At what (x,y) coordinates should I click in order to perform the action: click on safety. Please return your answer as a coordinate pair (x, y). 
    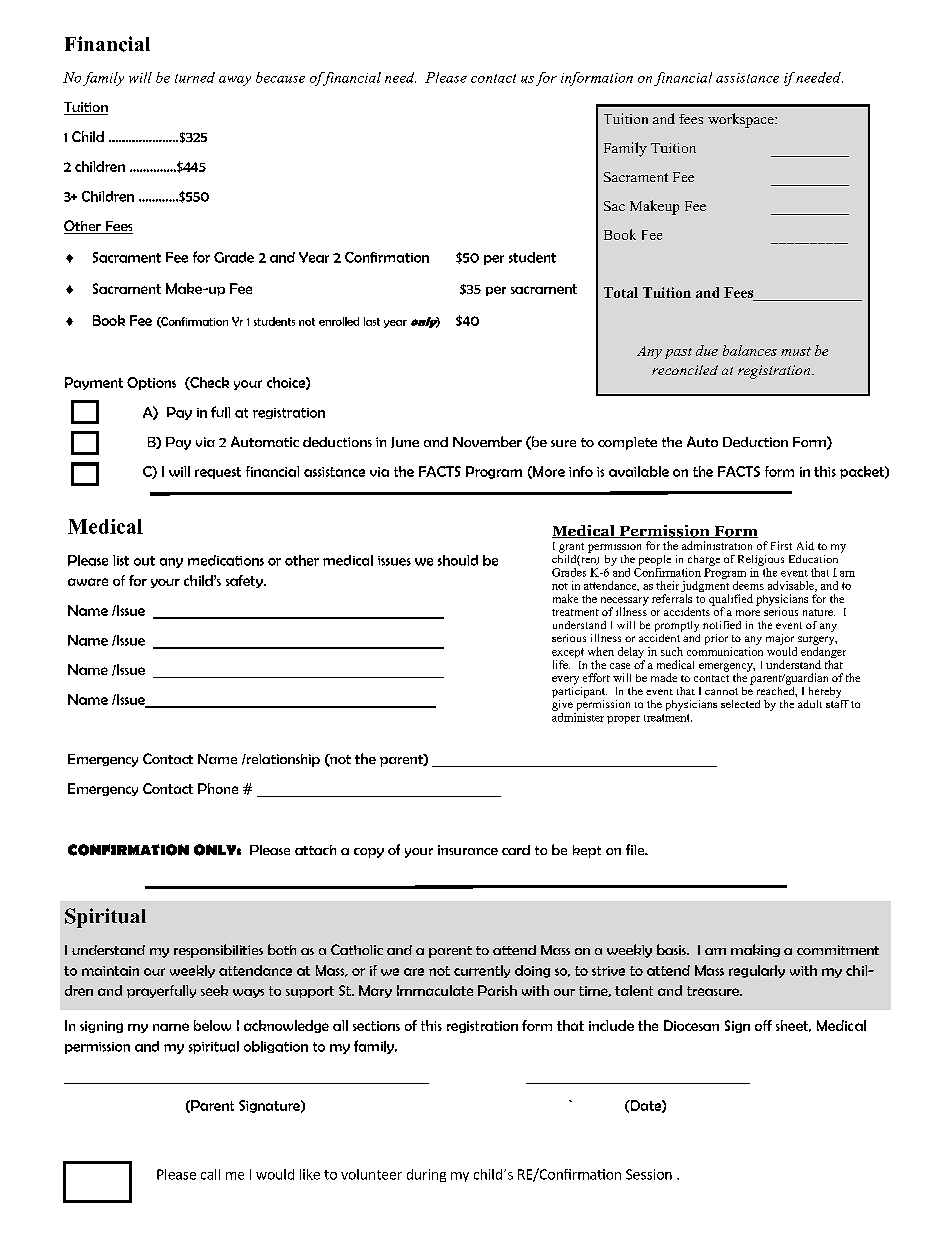
    Looking at the image, I should click on (245, 581).
